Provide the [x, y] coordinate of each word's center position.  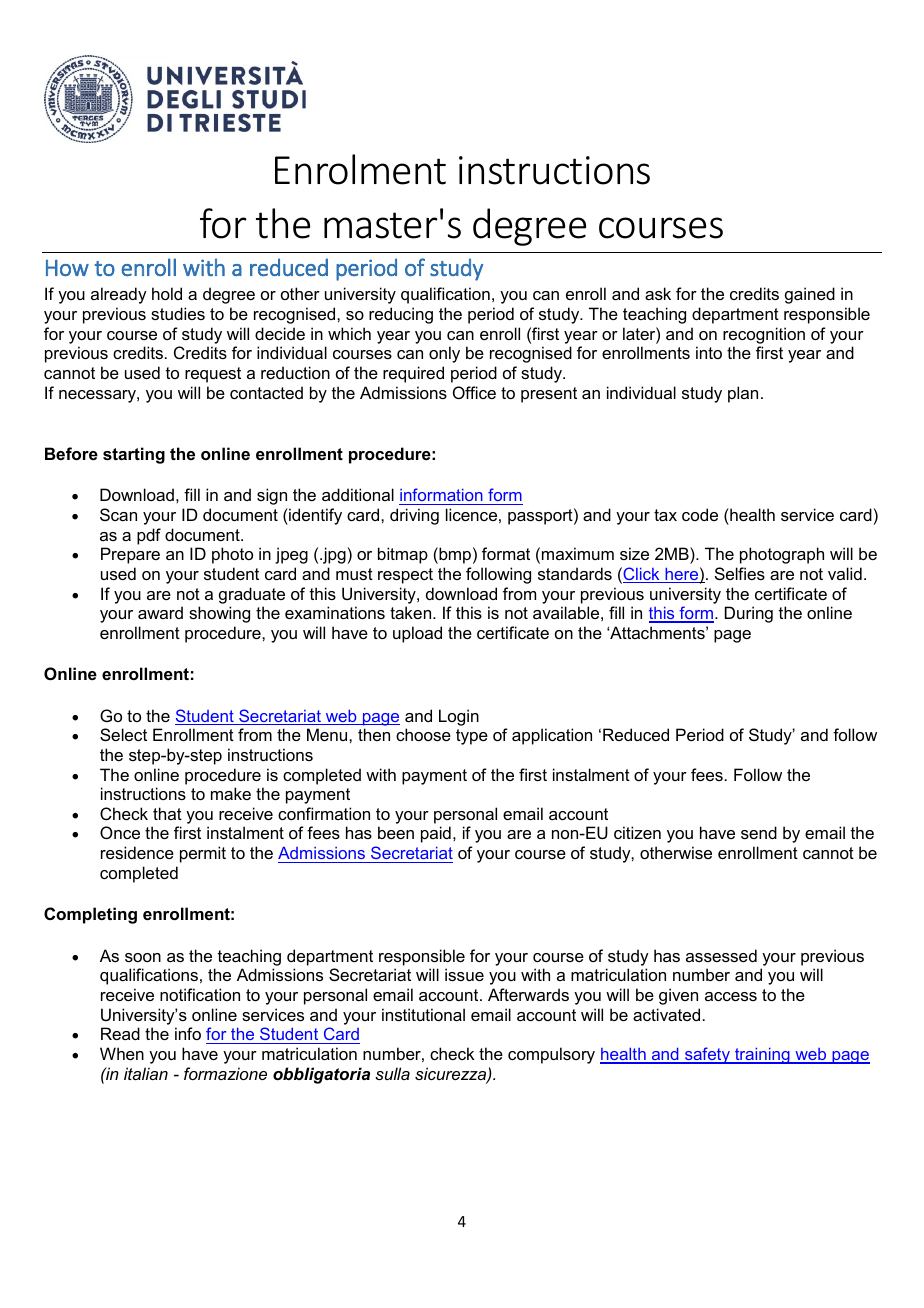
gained [810, 295]
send [759, 832]
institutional [423, 1014]
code [700, 514]
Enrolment [360, 169]
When [122, 1053]
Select [123, 734]
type [472, 737]
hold [167, 293]
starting [134, 455]
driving [414, 516]
